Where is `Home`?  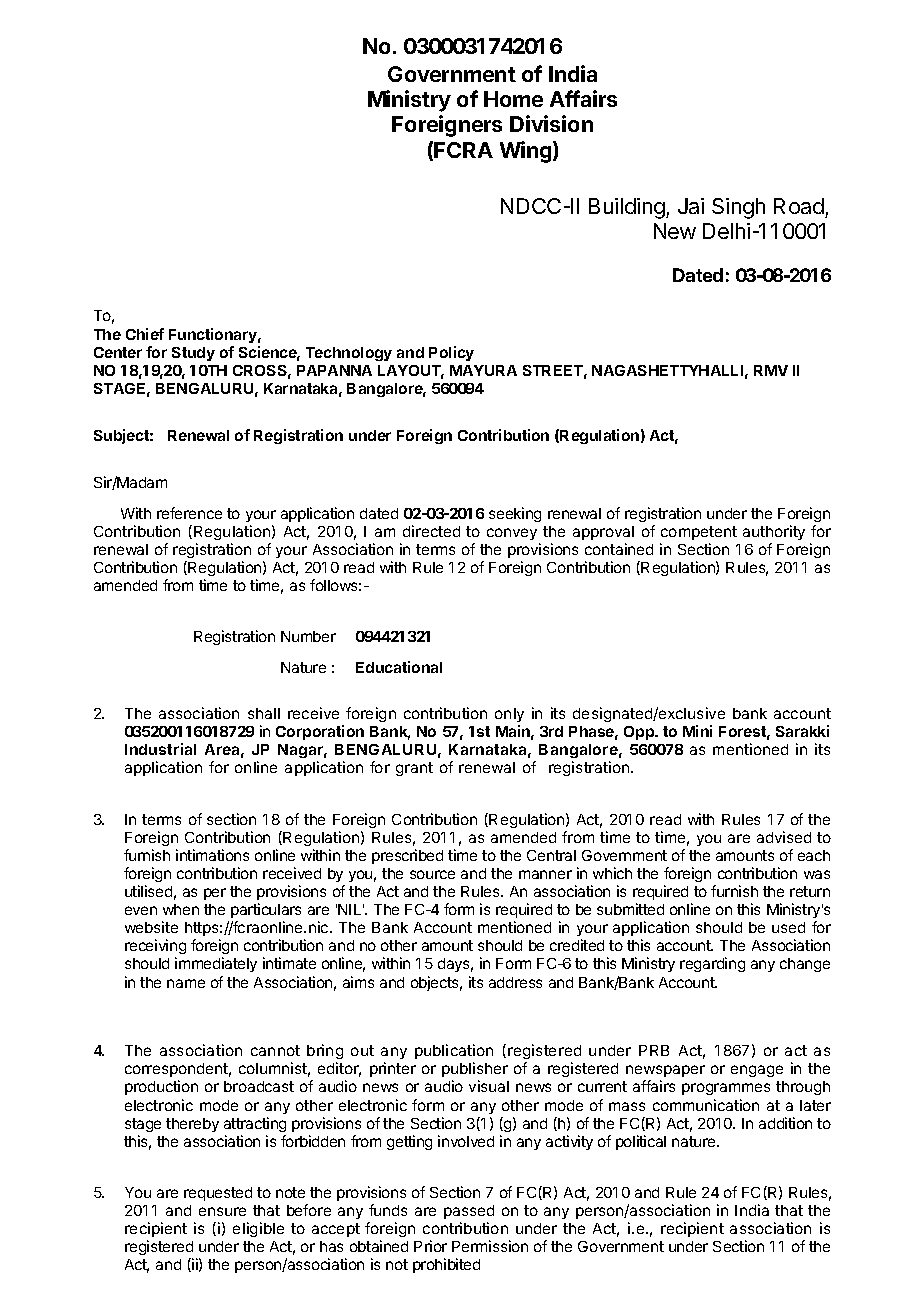
Home is located at coordinates (513, 99).
